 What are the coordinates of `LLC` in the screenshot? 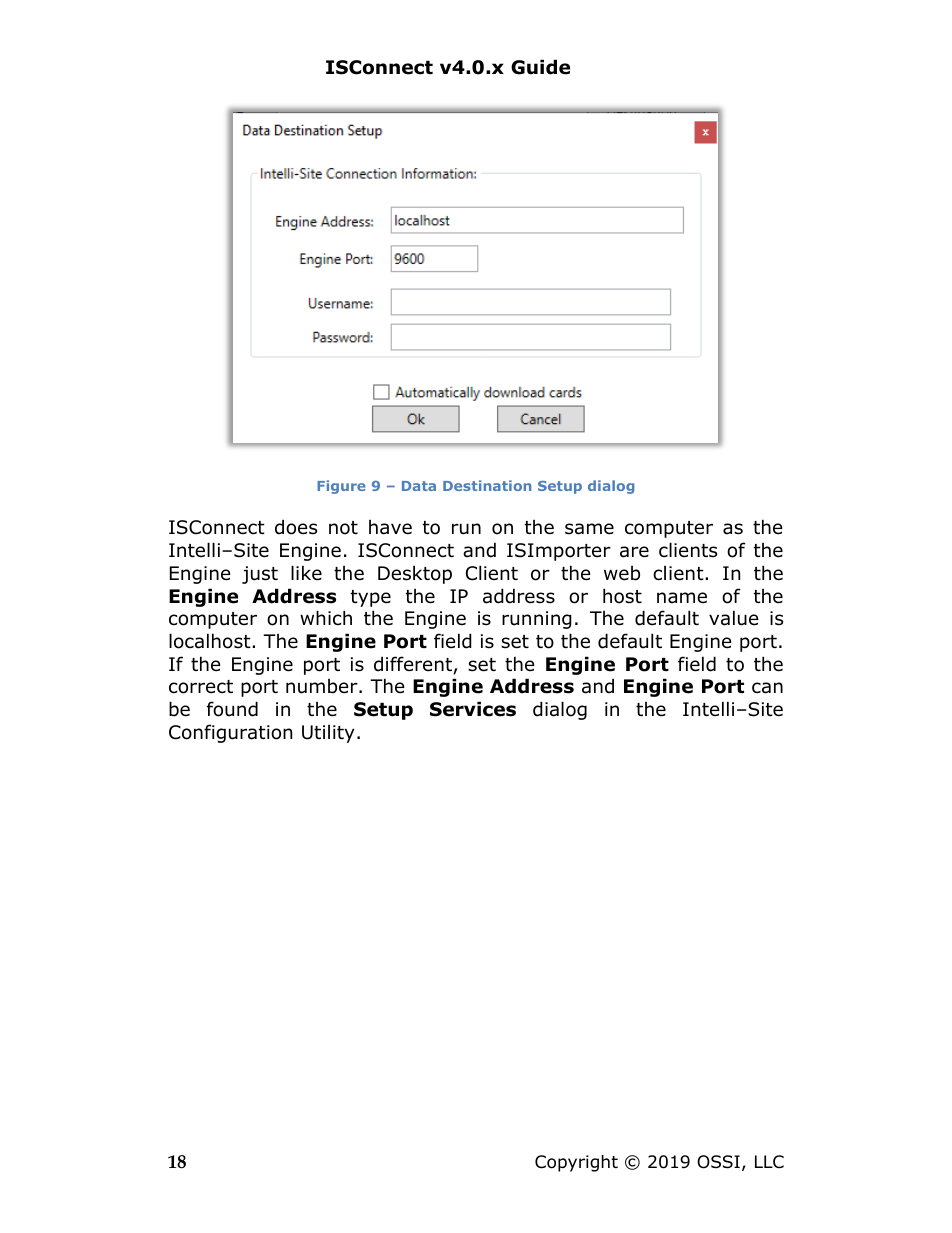 It's located at (769, 1162).
